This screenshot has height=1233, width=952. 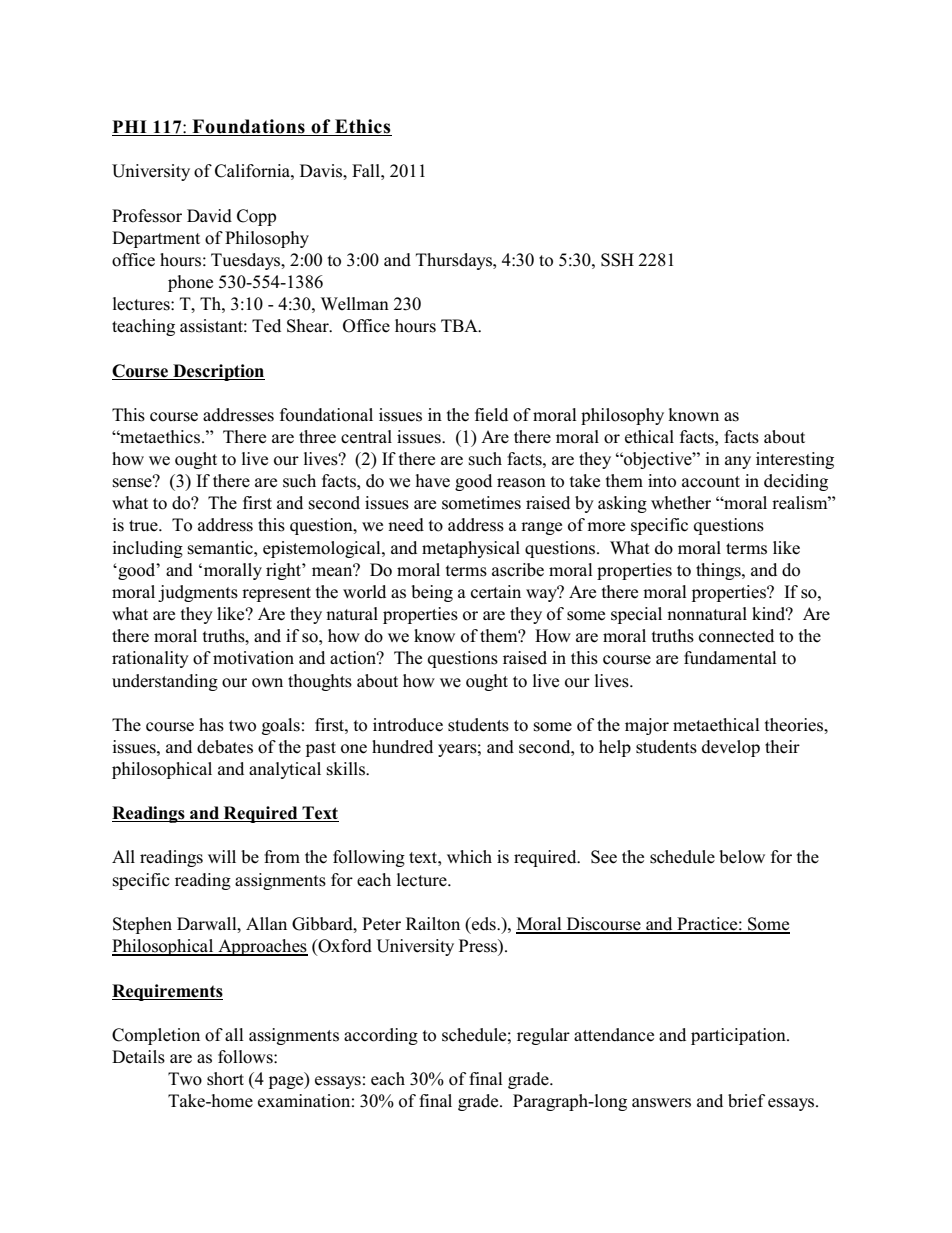 I want to click on certain, so click(x=496, y=592).
